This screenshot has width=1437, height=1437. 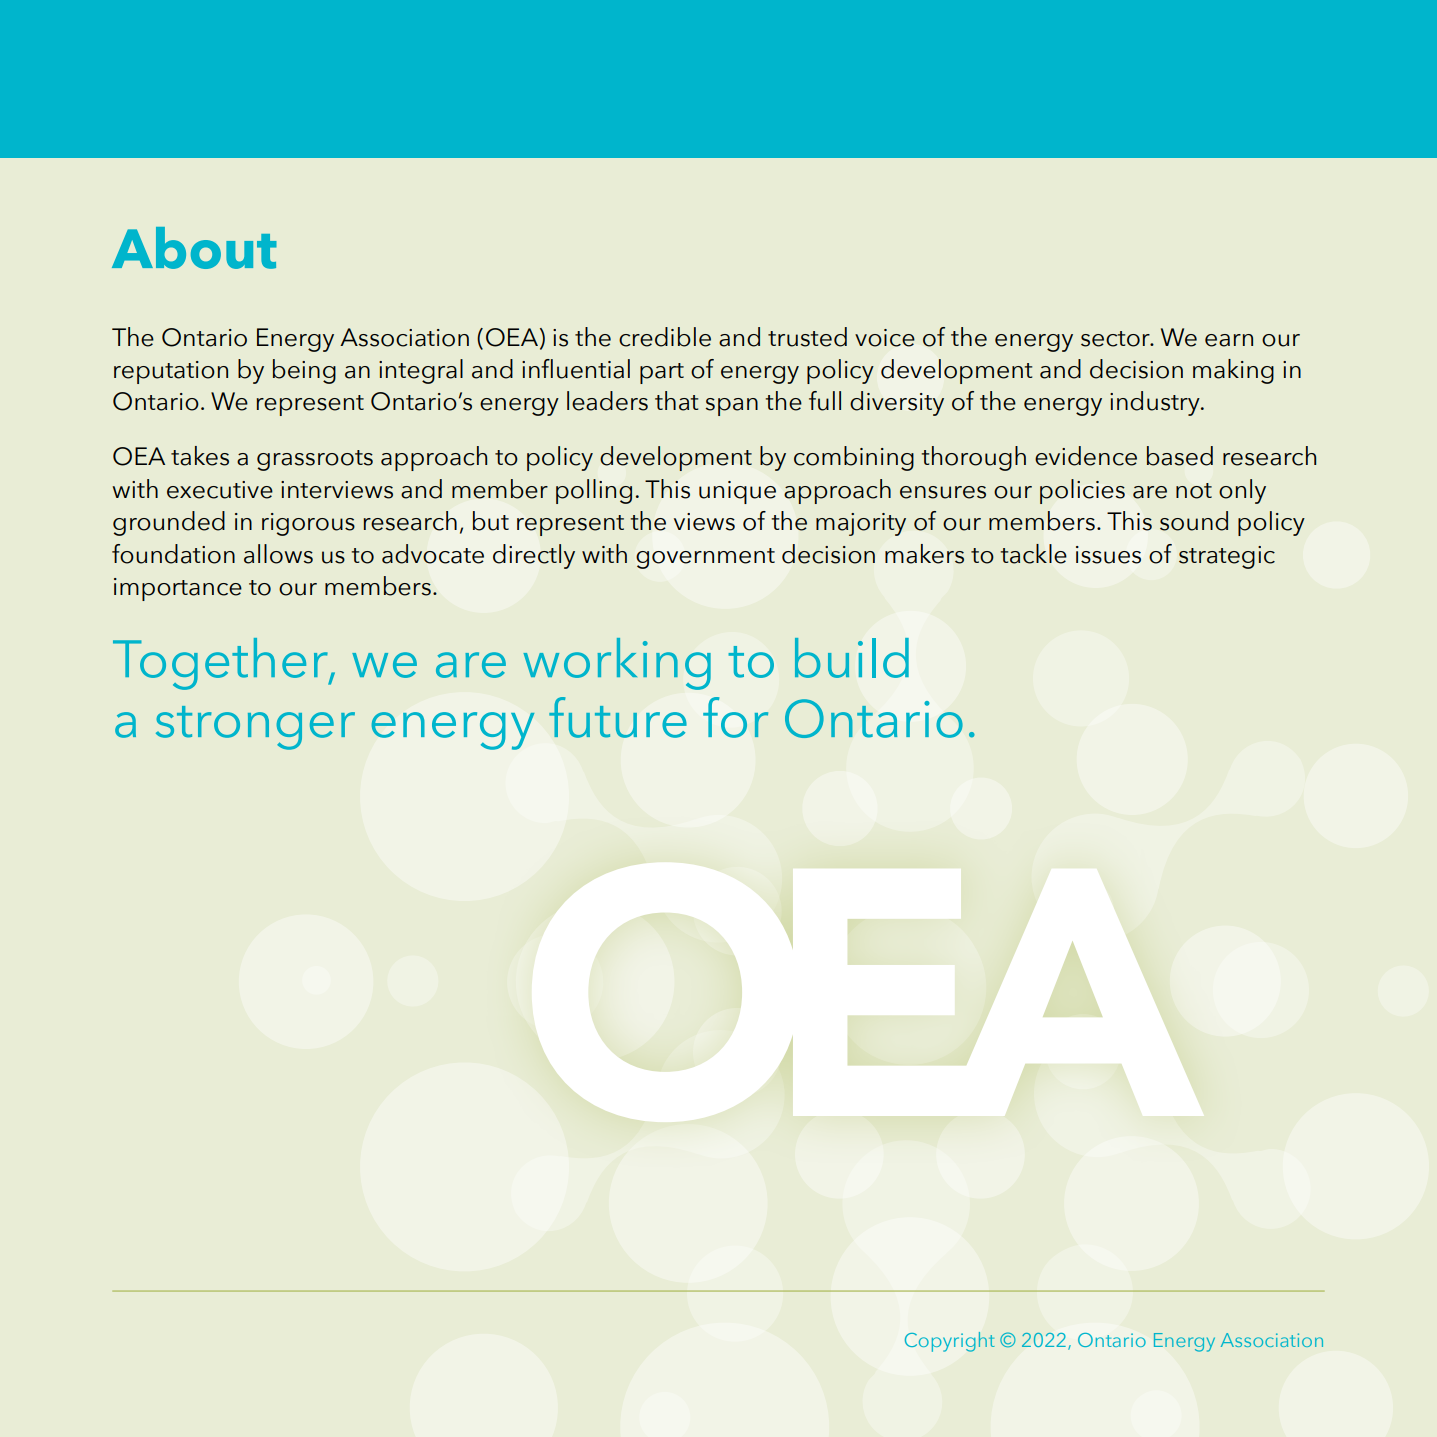 What do you see at coordinates (950, 1342) in the screenshot?
I see `Copyright` at bounding box center [950, 1342].
